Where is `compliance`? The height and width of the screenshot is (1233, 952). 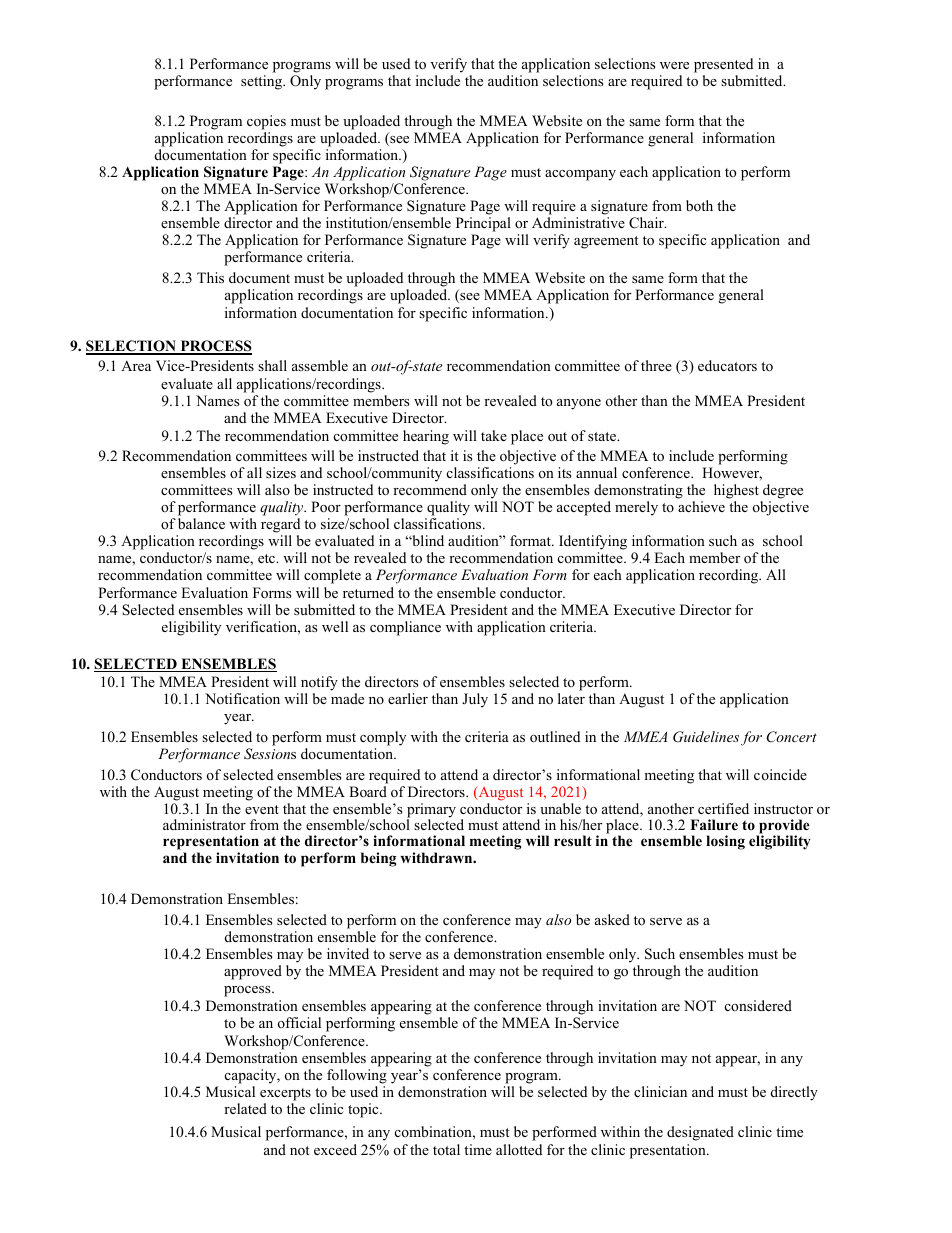 compliance is located at coordinates (405, 628).
